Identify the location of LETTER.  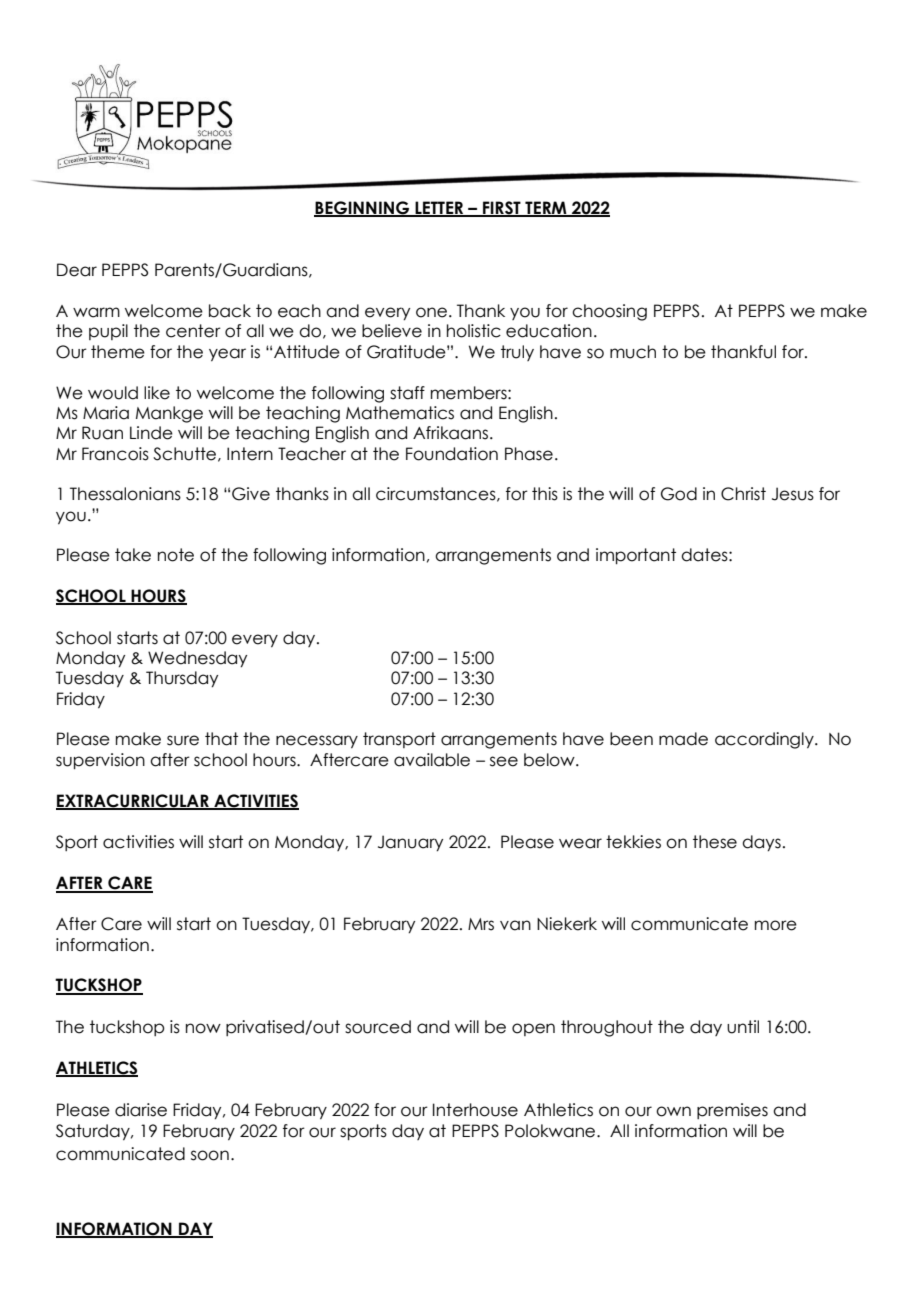
(439, 209).
